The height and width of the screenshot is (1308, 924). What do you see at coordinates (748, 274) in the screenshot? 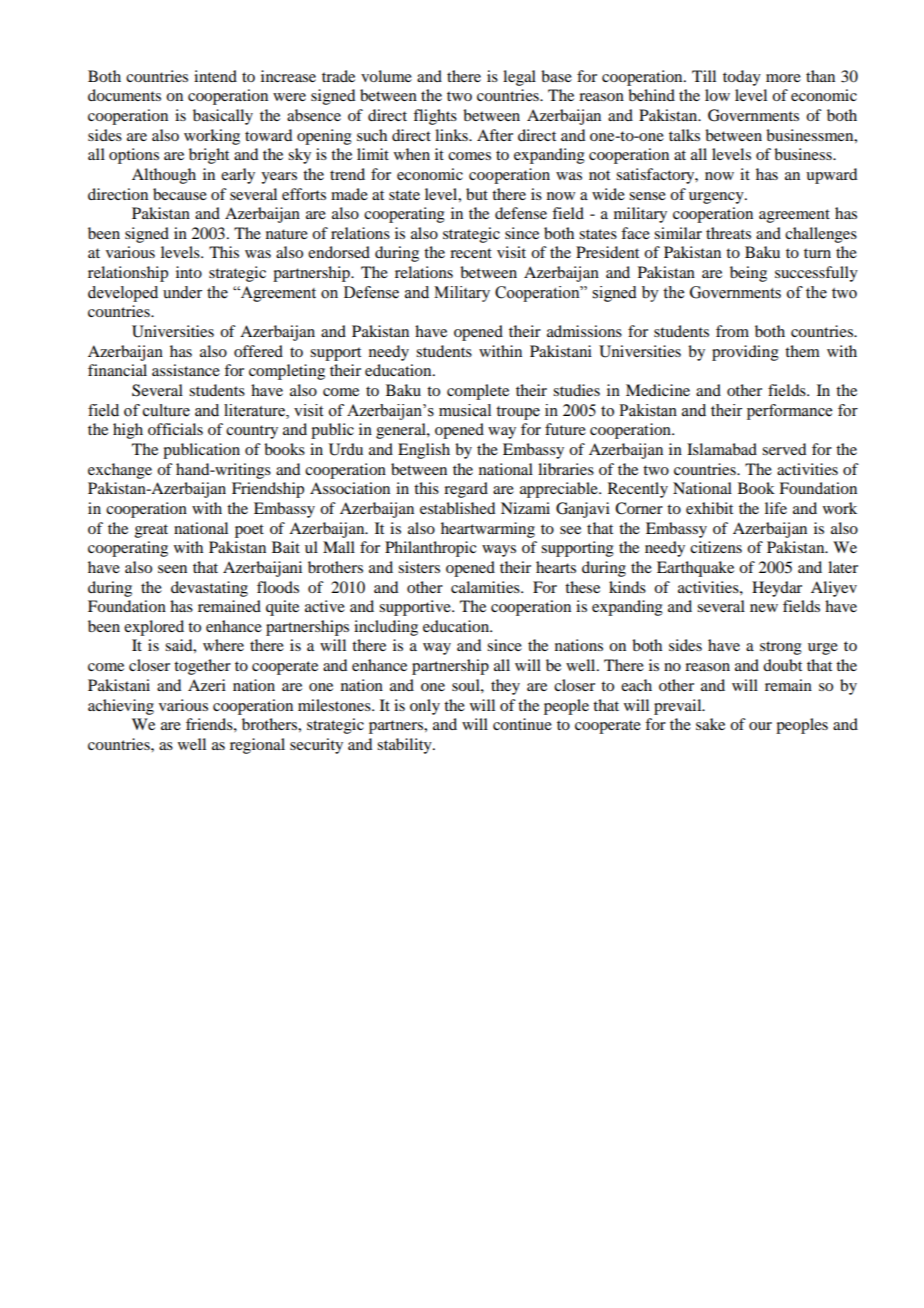
I see `being` at bounding box center [748, 274].
